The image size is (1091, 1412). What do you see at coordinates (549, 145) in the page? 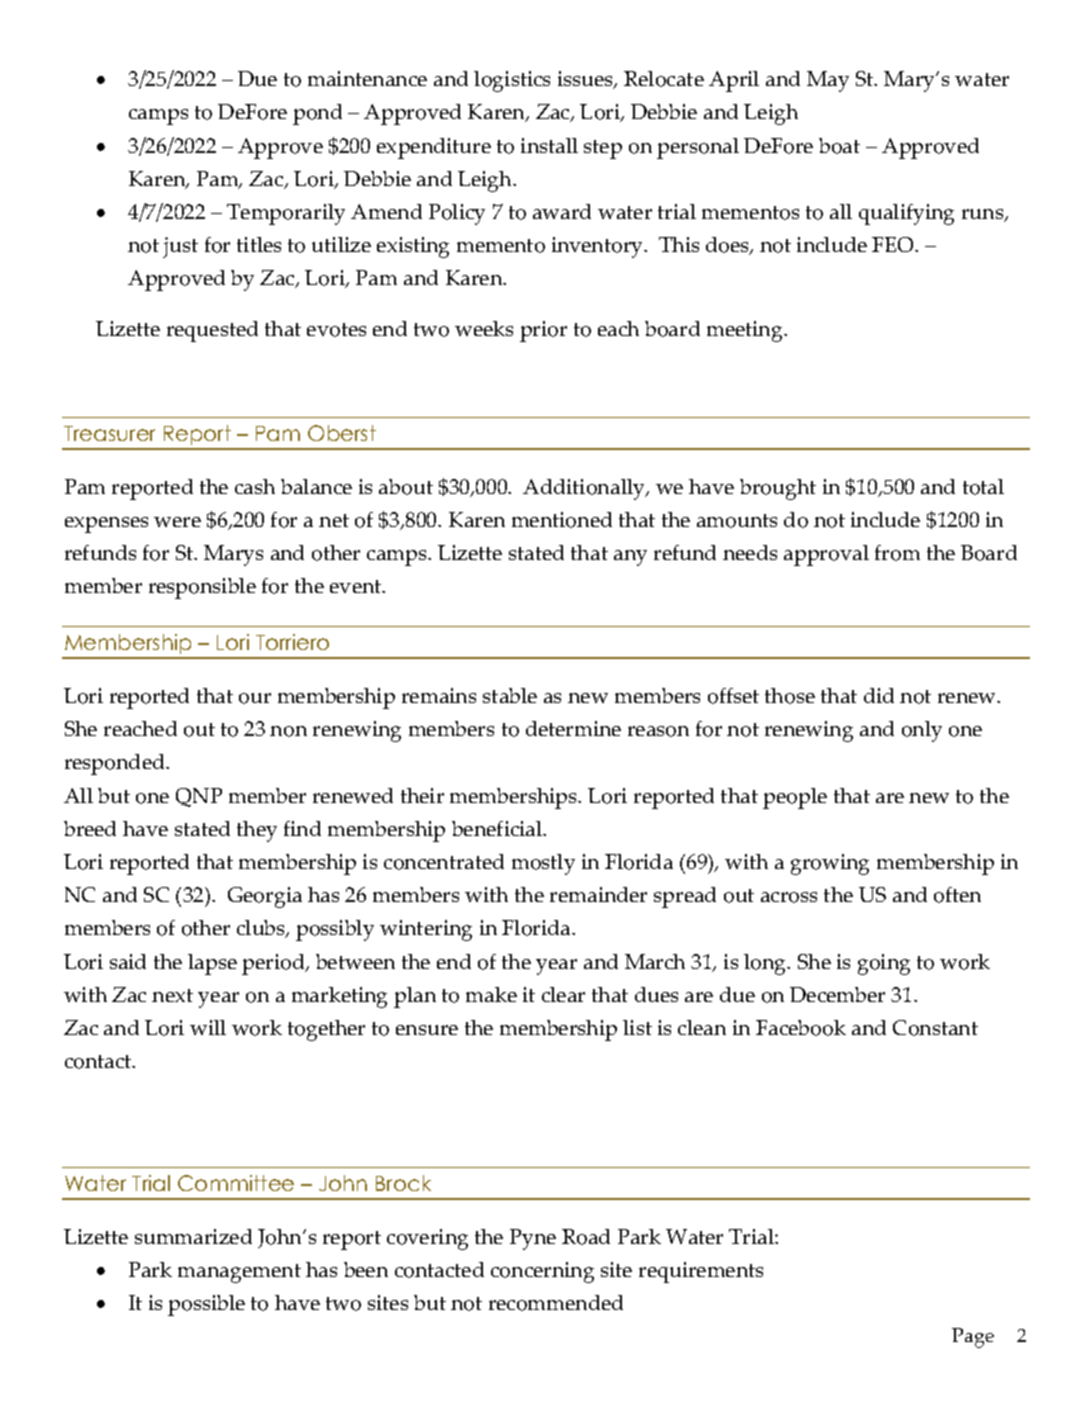
I see `install` at bounding box center [549, 145].
